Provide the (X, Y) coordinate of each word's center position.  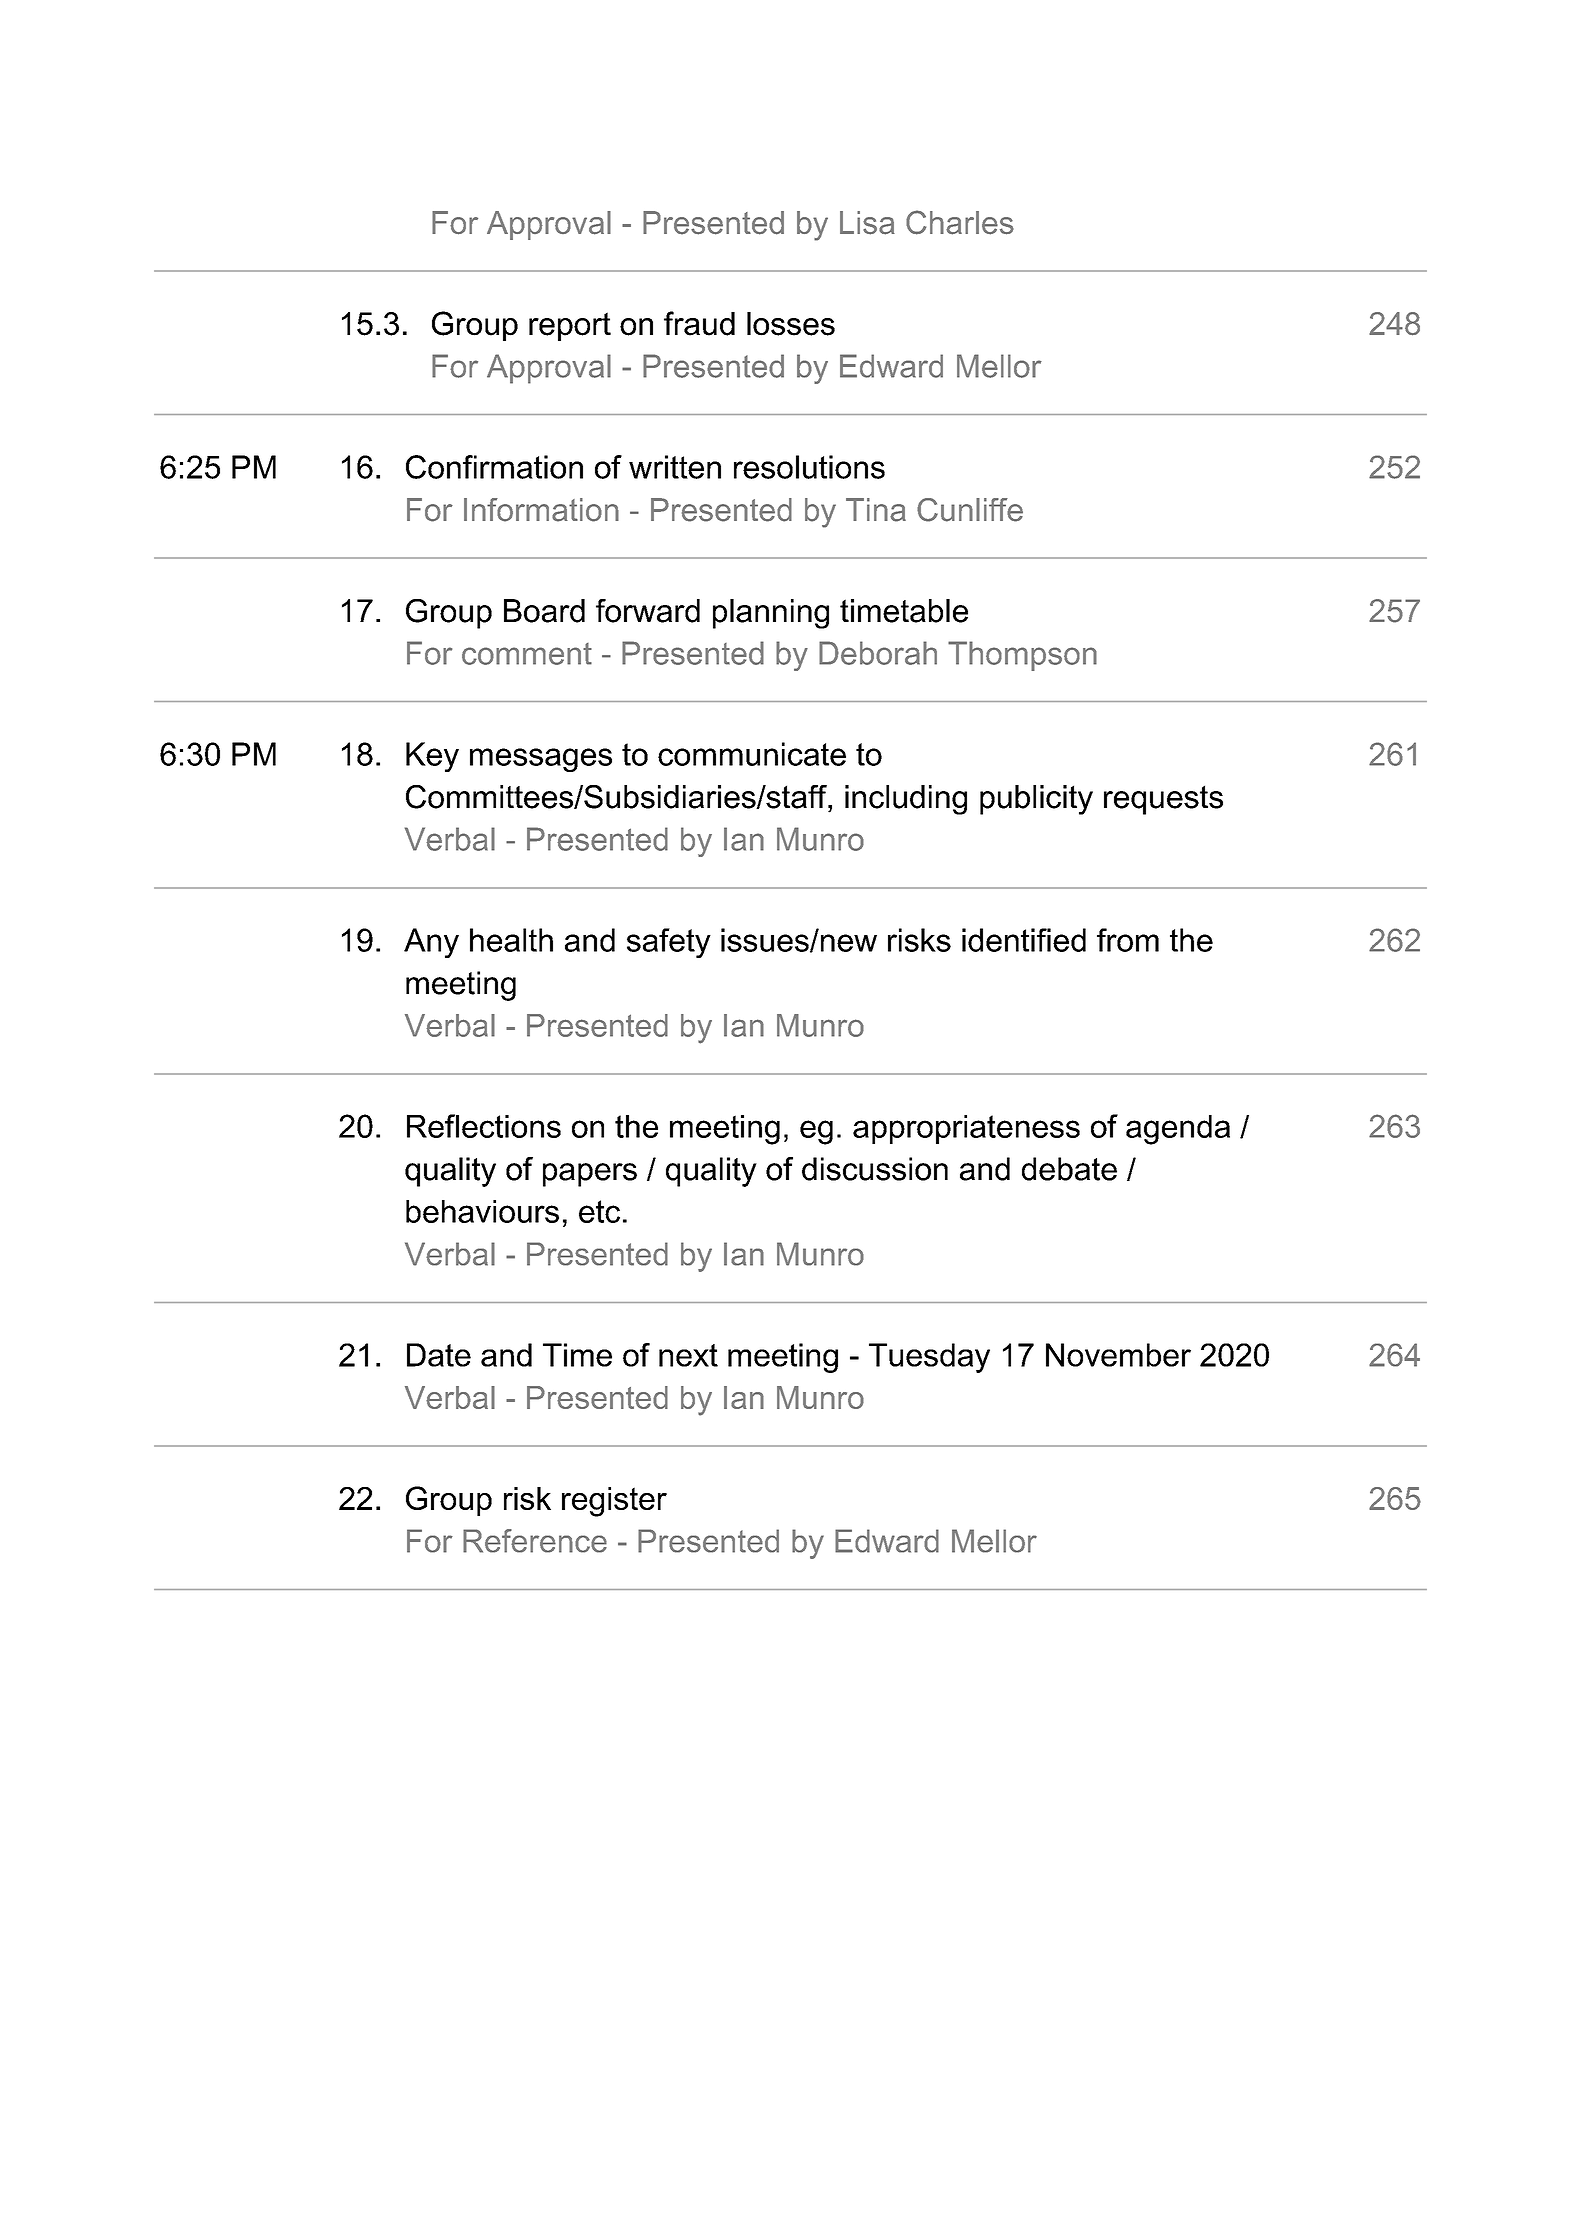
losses (791, 324)
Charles (960, 222)
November (1118, 1355)
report (570, 326)
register (614, 1502)
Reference (535, 1541)
